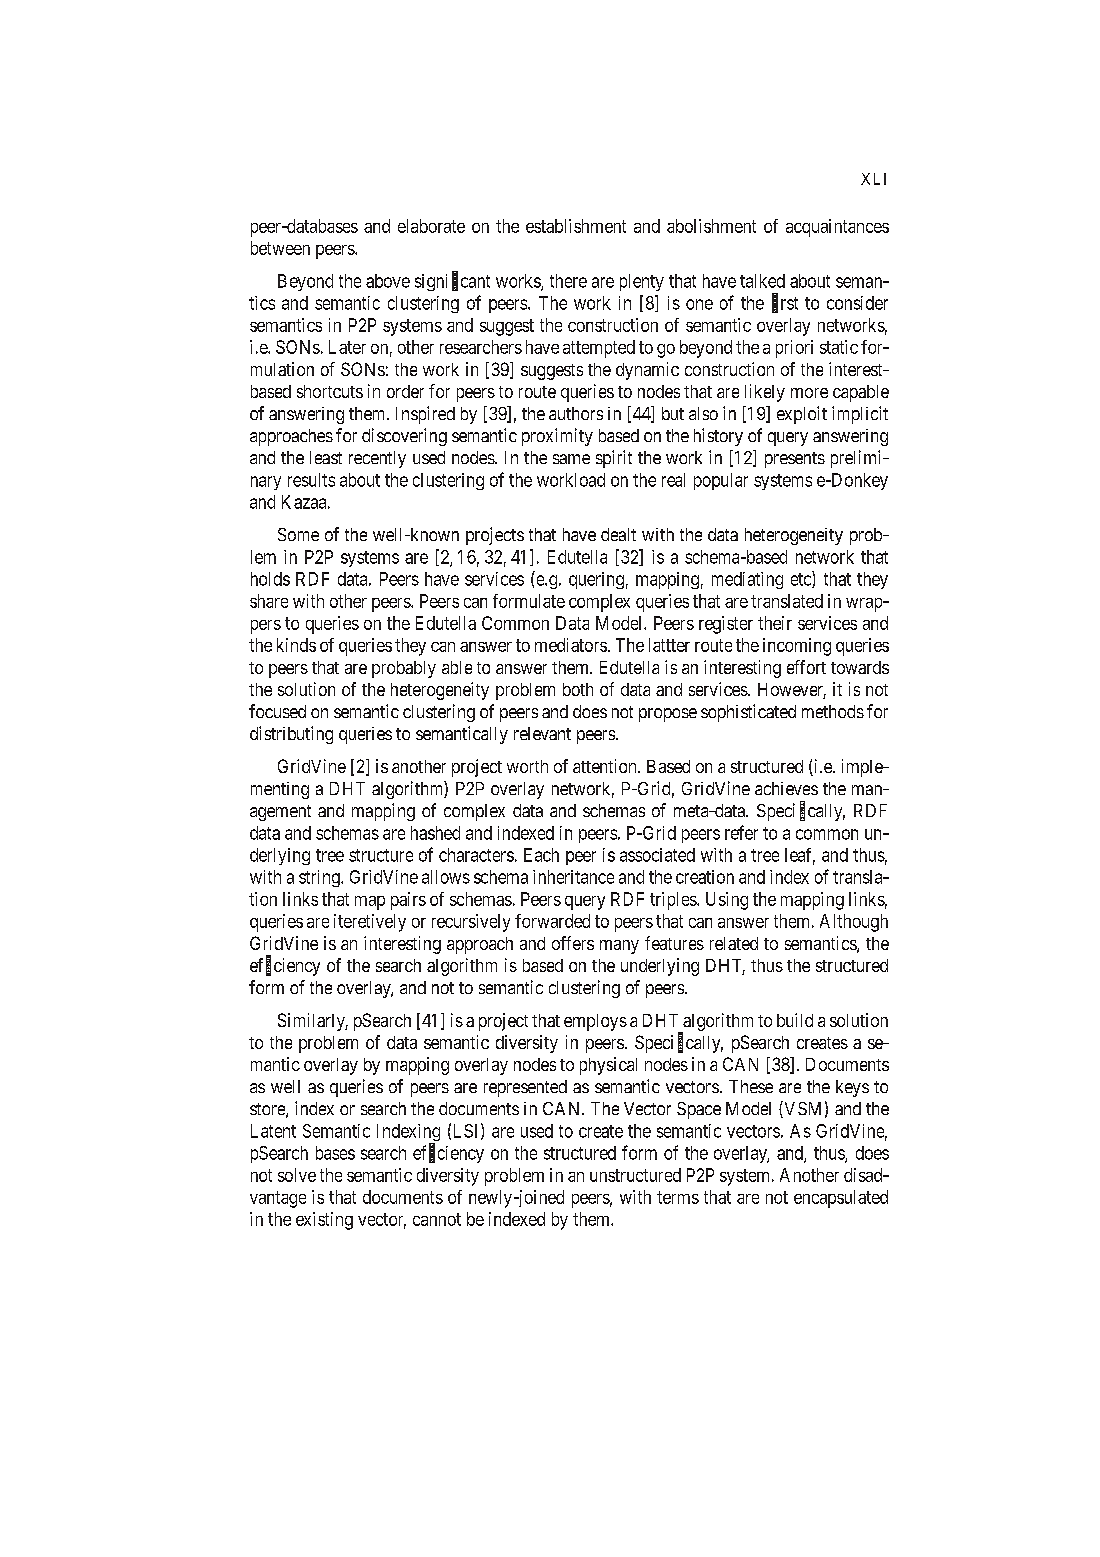 The width and height of the screenshot is (1100, 1557). I want to click on related, so click(734, 943).
